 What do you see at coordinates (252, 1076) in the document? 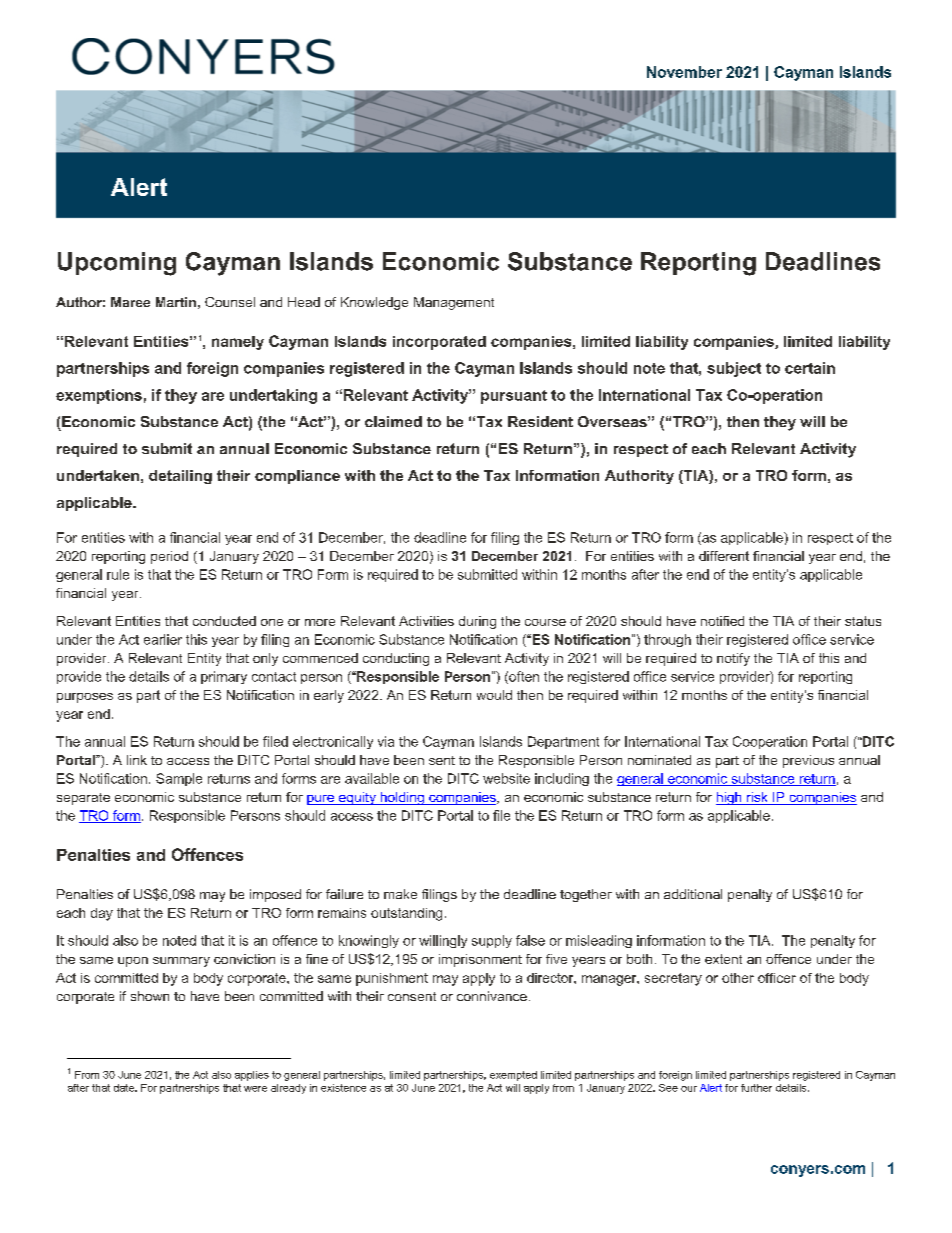
I see `applies` at bounding box center [252, 1076].
